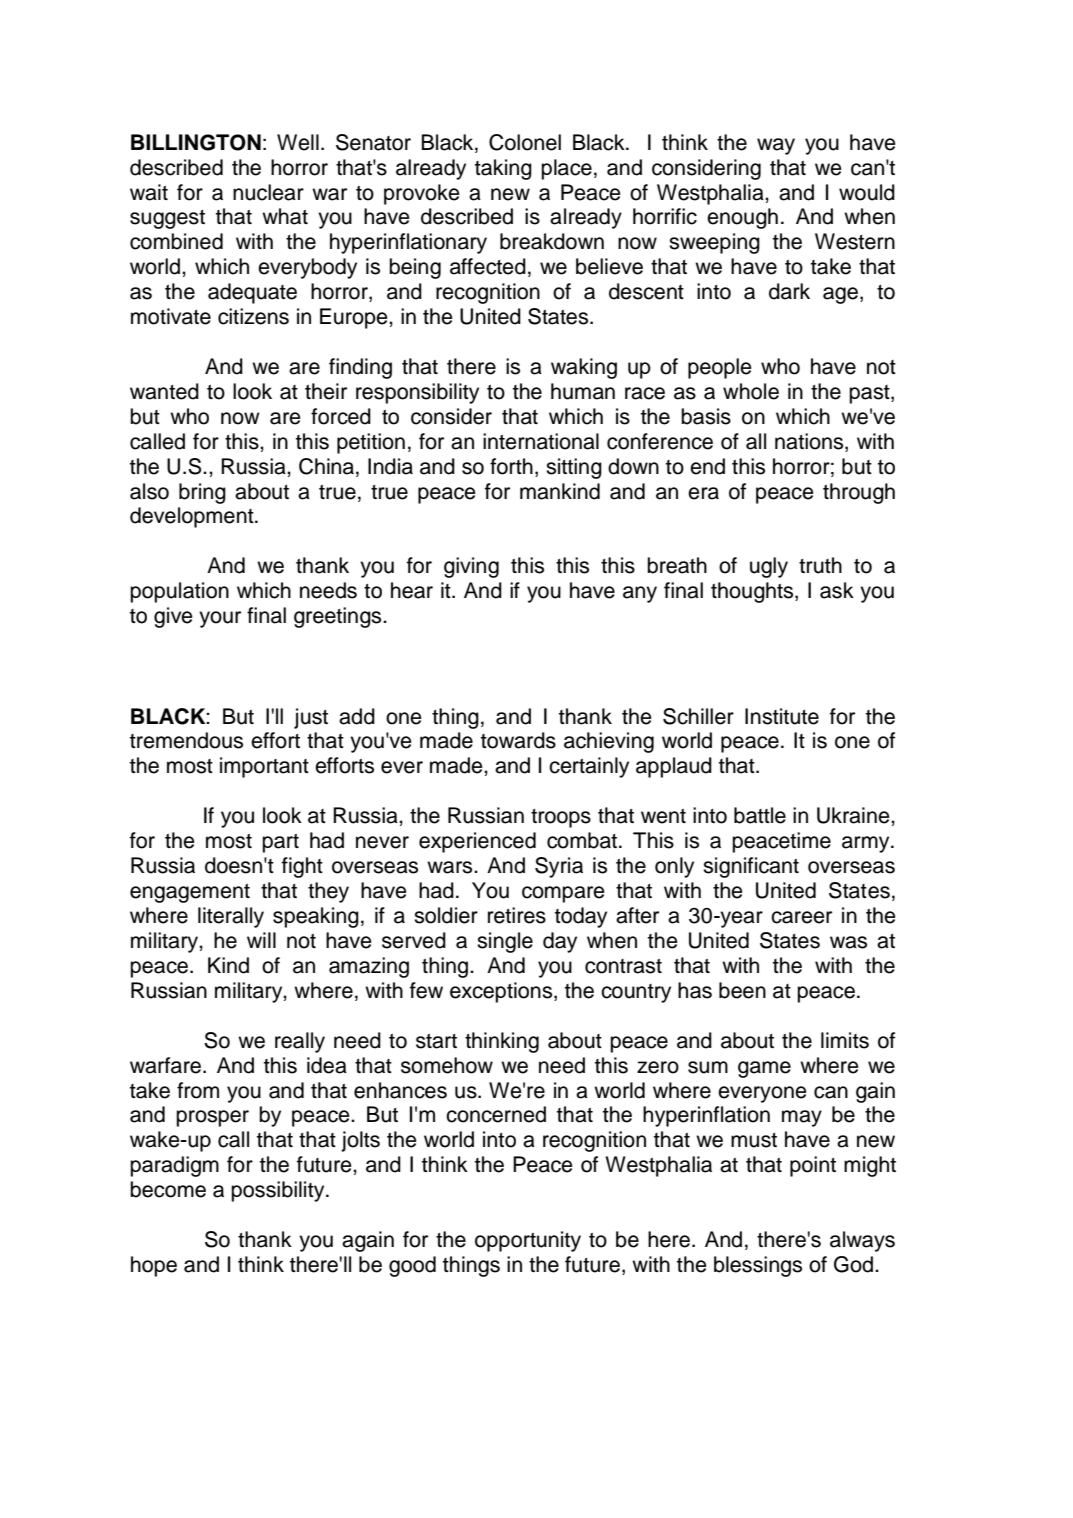 The height and width of the document is (1518, 1073). I want to click on enough, so click(742, 218).
